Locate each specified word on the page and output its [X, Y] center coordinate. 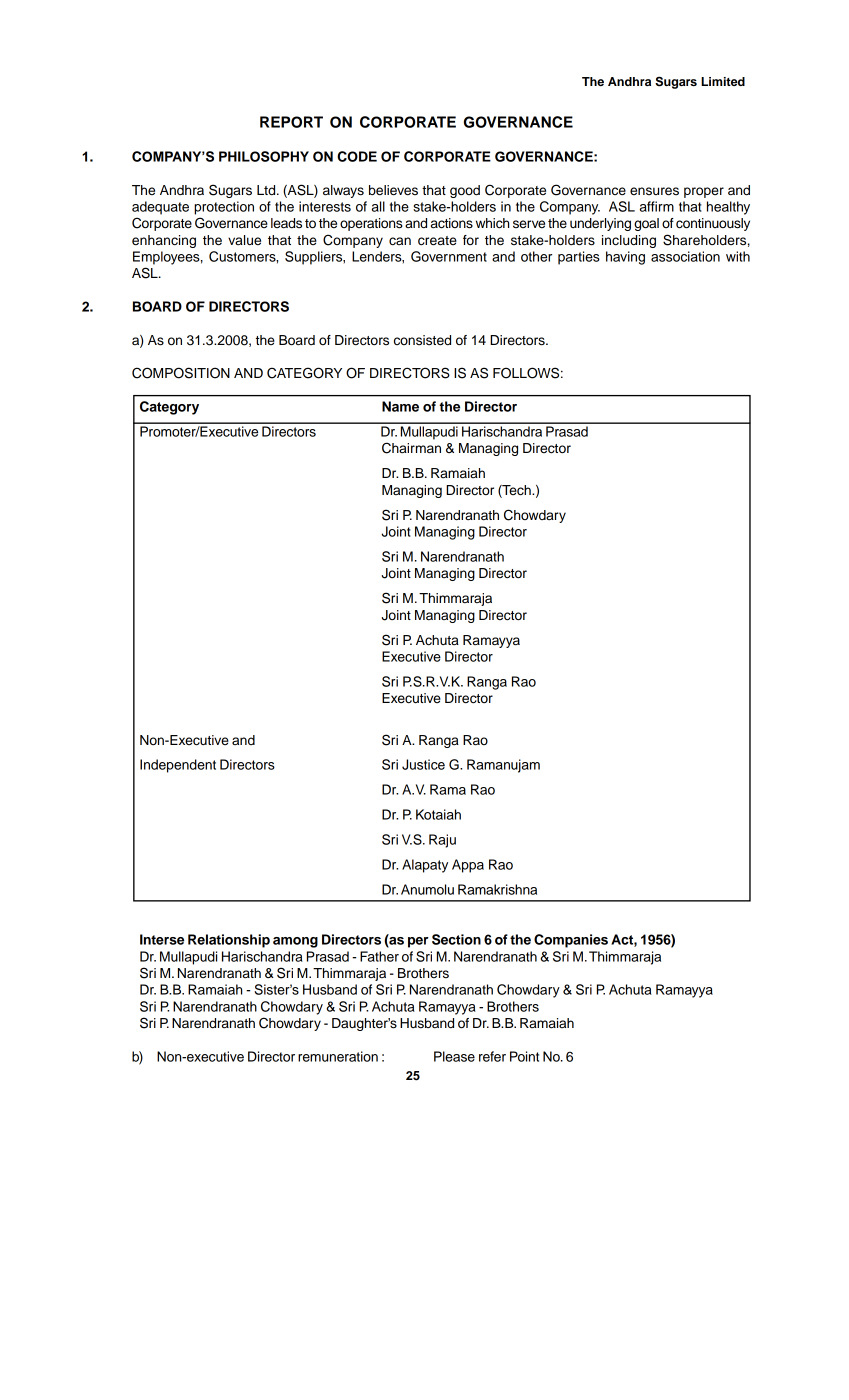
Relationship [229, 941]
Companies [571, 941]
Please [454, 1056]
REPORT [291, 122]
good [465, 191]
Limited [723, 81]
